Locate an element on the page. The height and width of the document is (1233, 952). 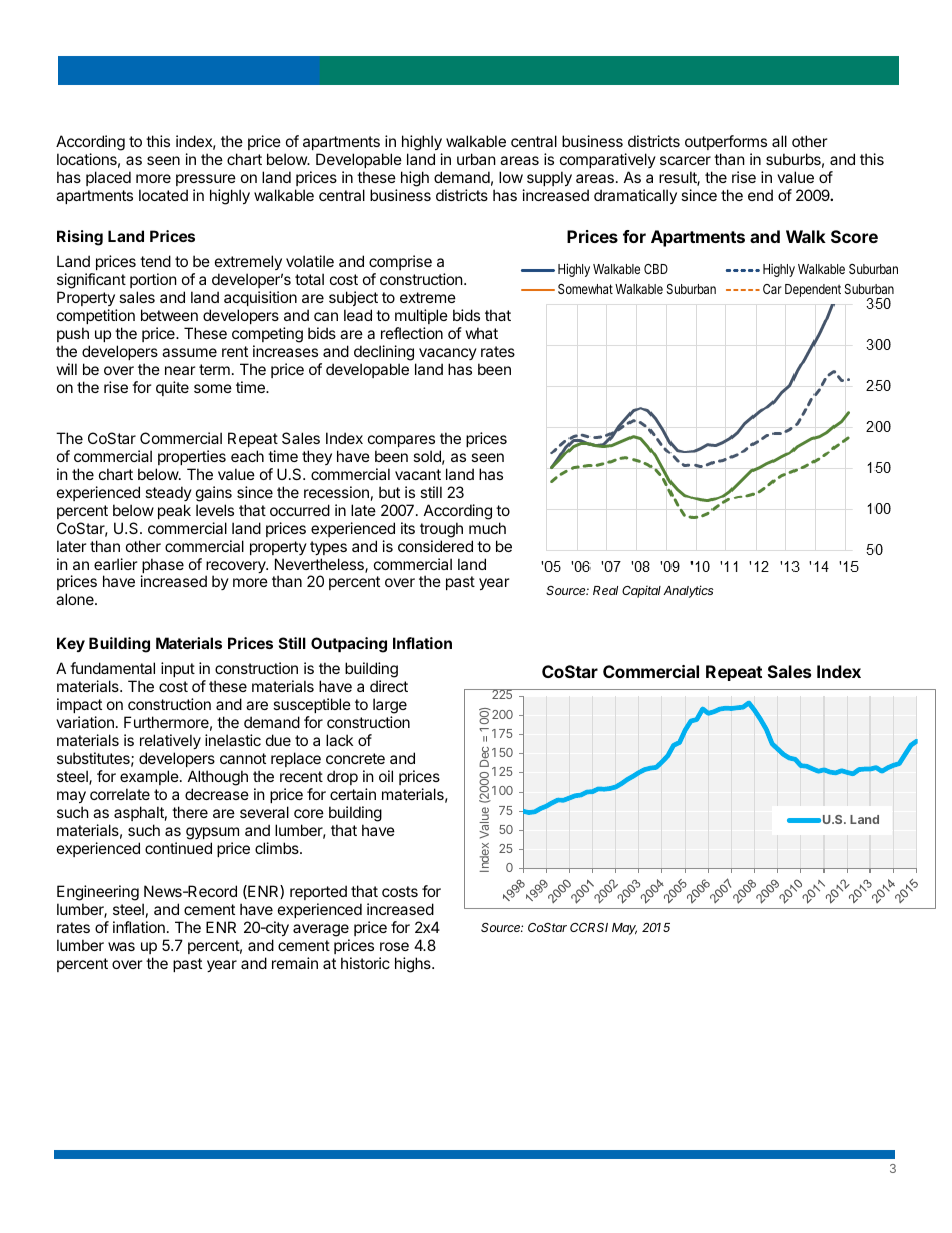
considered is located at coordinates (435, 546).
